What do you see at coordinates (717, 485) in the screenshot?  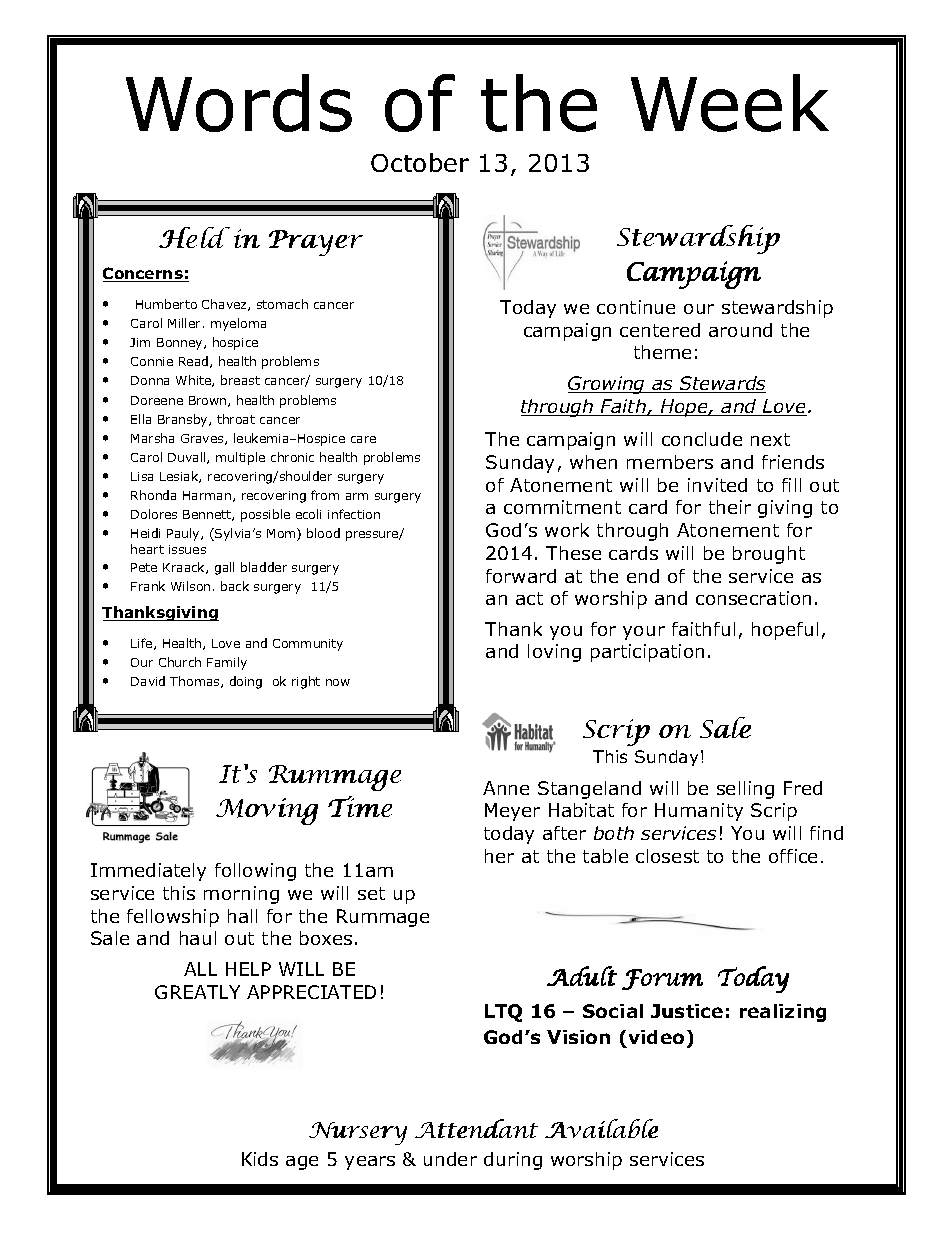 I see `invited` at bounding box center [717, 485].
